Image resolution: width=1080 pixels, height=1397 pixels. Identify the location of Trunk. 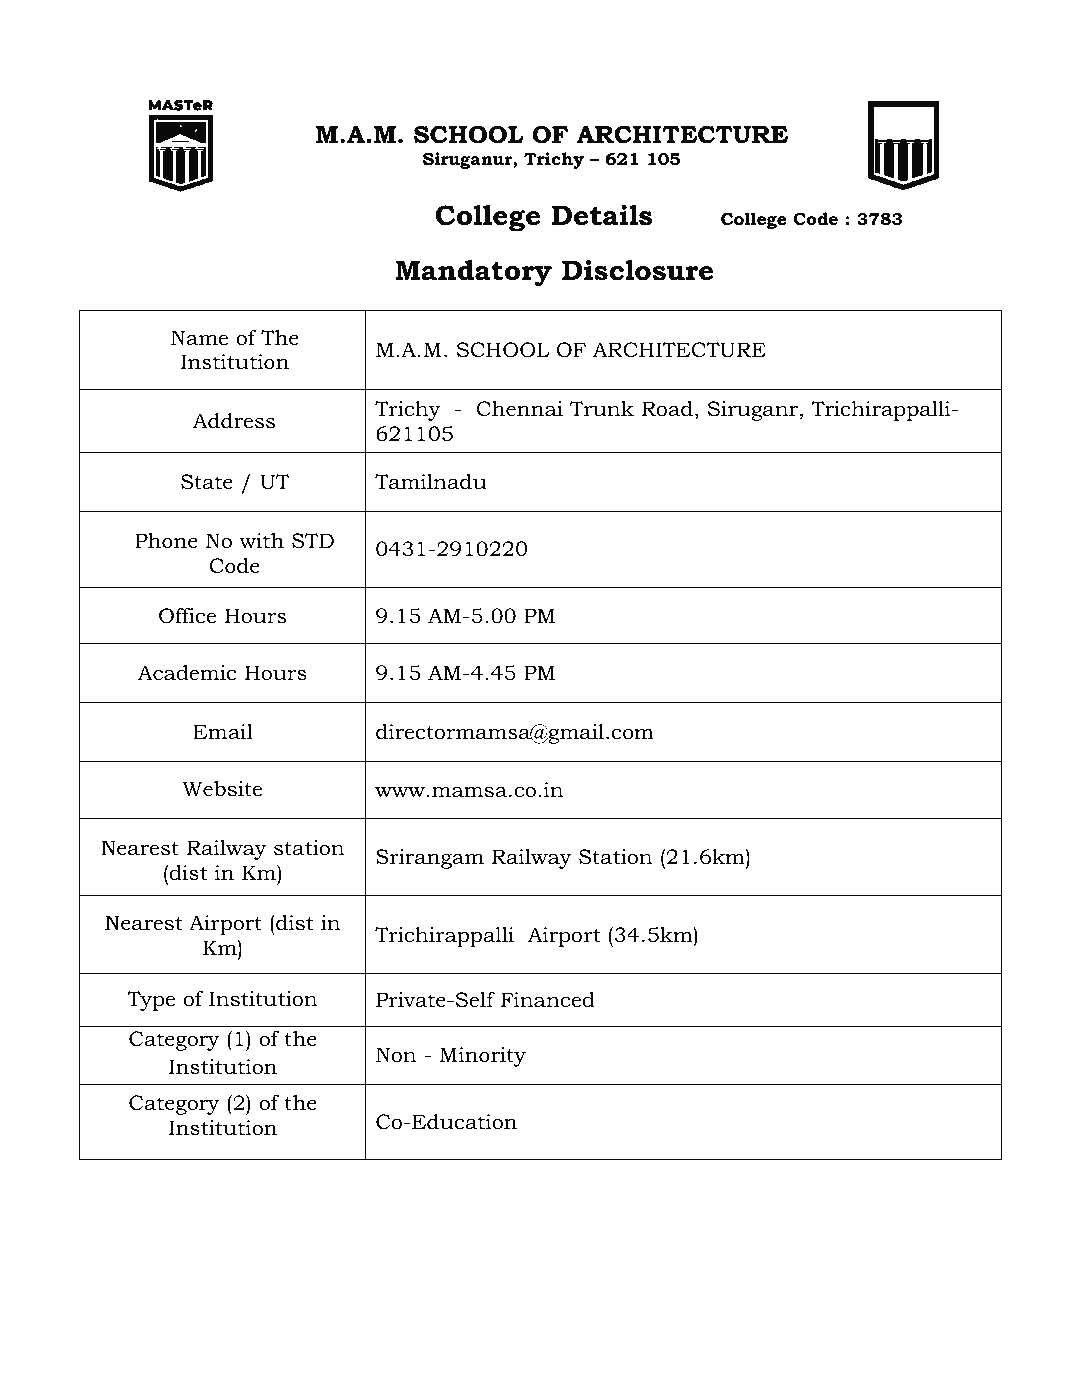
(602, 409).
